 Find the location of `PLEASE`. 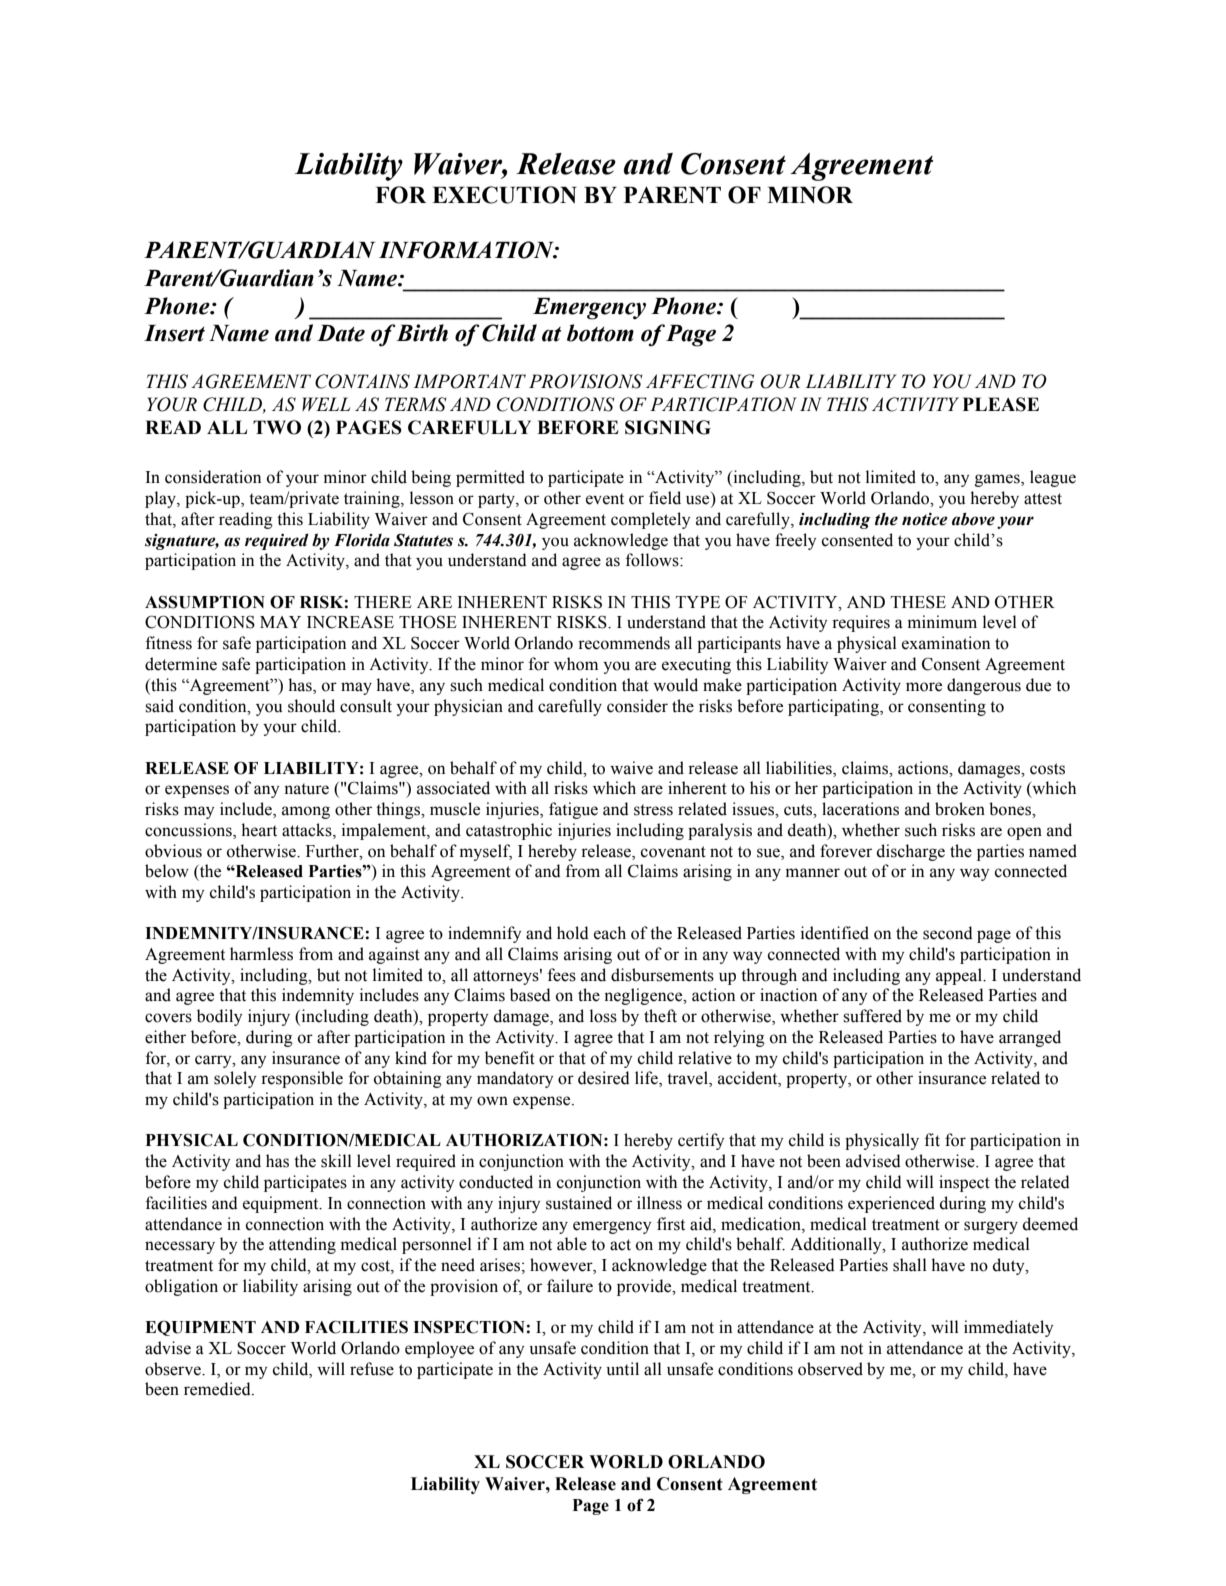

PLEASE is located at coordinates (1001, 404).
